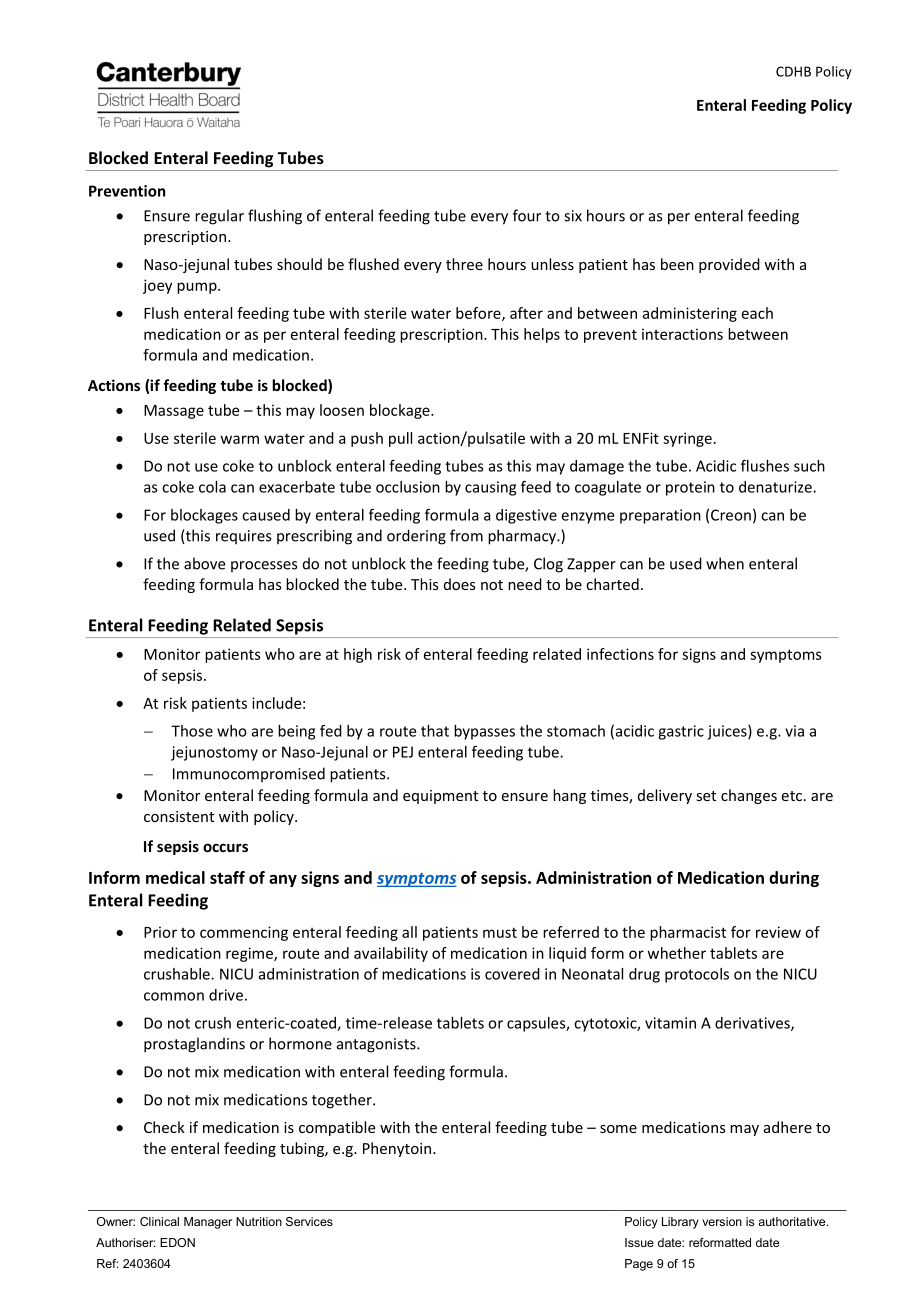 This page has width=924, height=1307. What do you see at coordinates (729, 265) in the page?
I see `provided` at bounding box center [729, 265].
